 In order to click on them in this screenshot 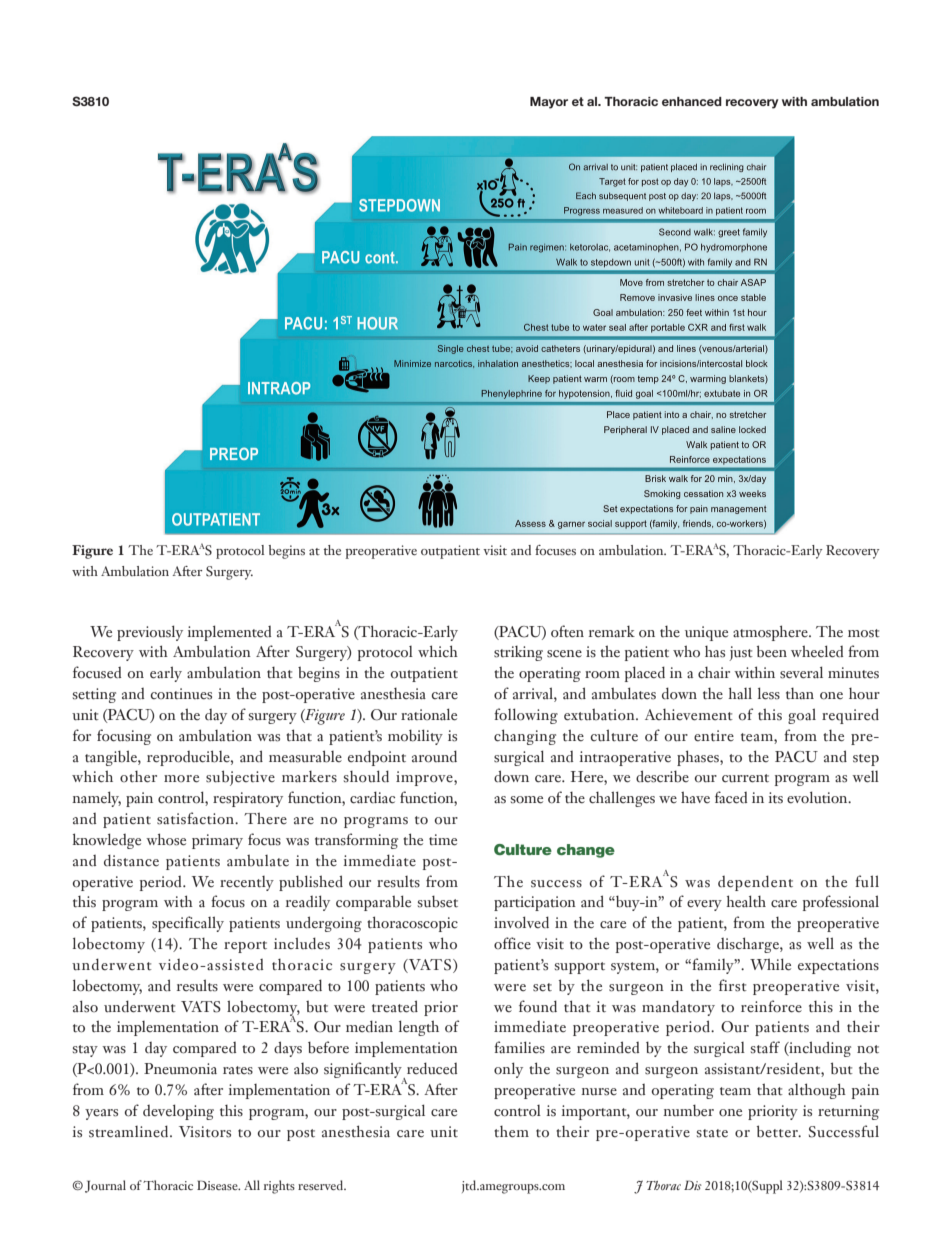, I will do `click(511, 1132)`.
